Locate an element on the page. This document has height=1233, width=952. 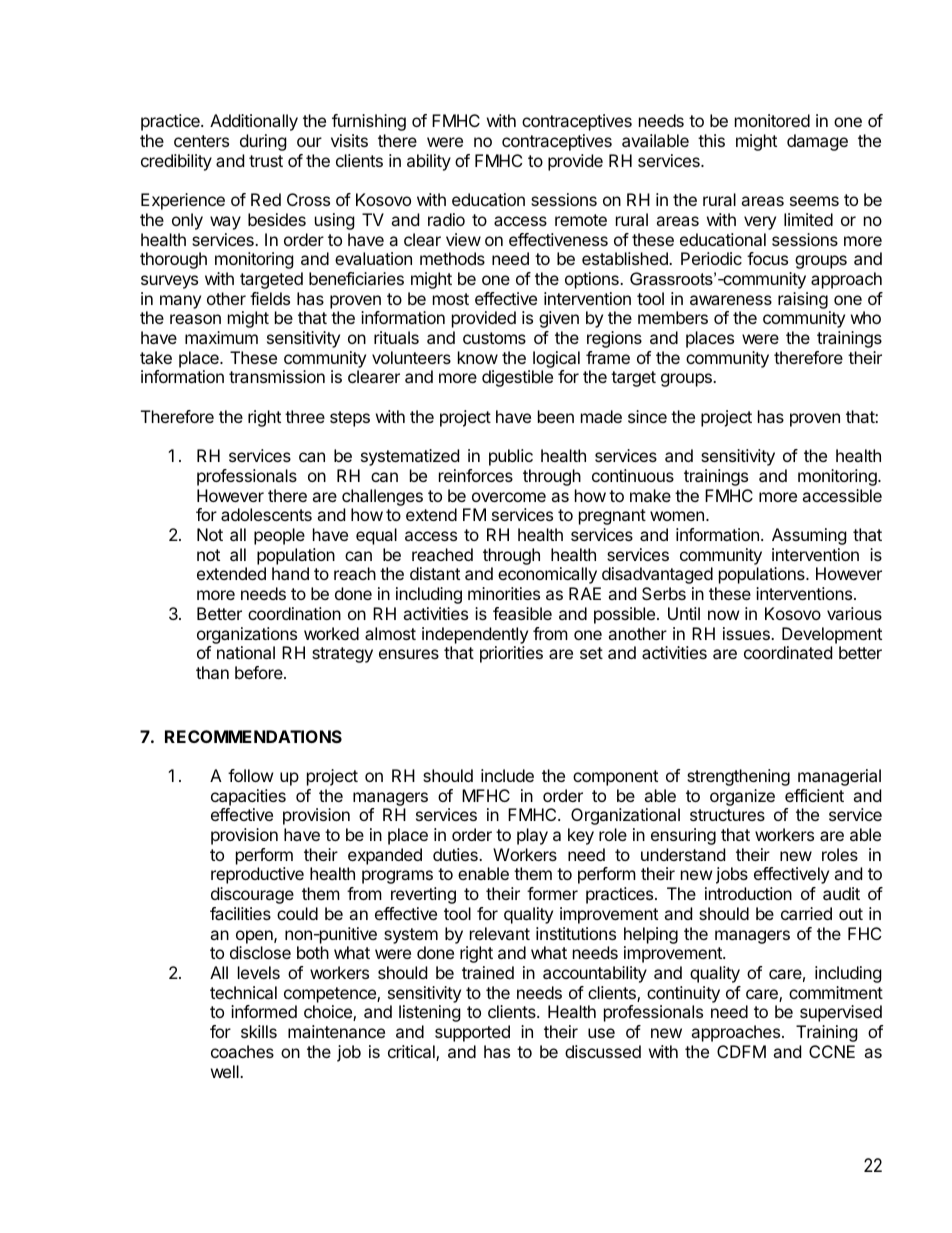
coaches is located at coordinates (242, 1051).
